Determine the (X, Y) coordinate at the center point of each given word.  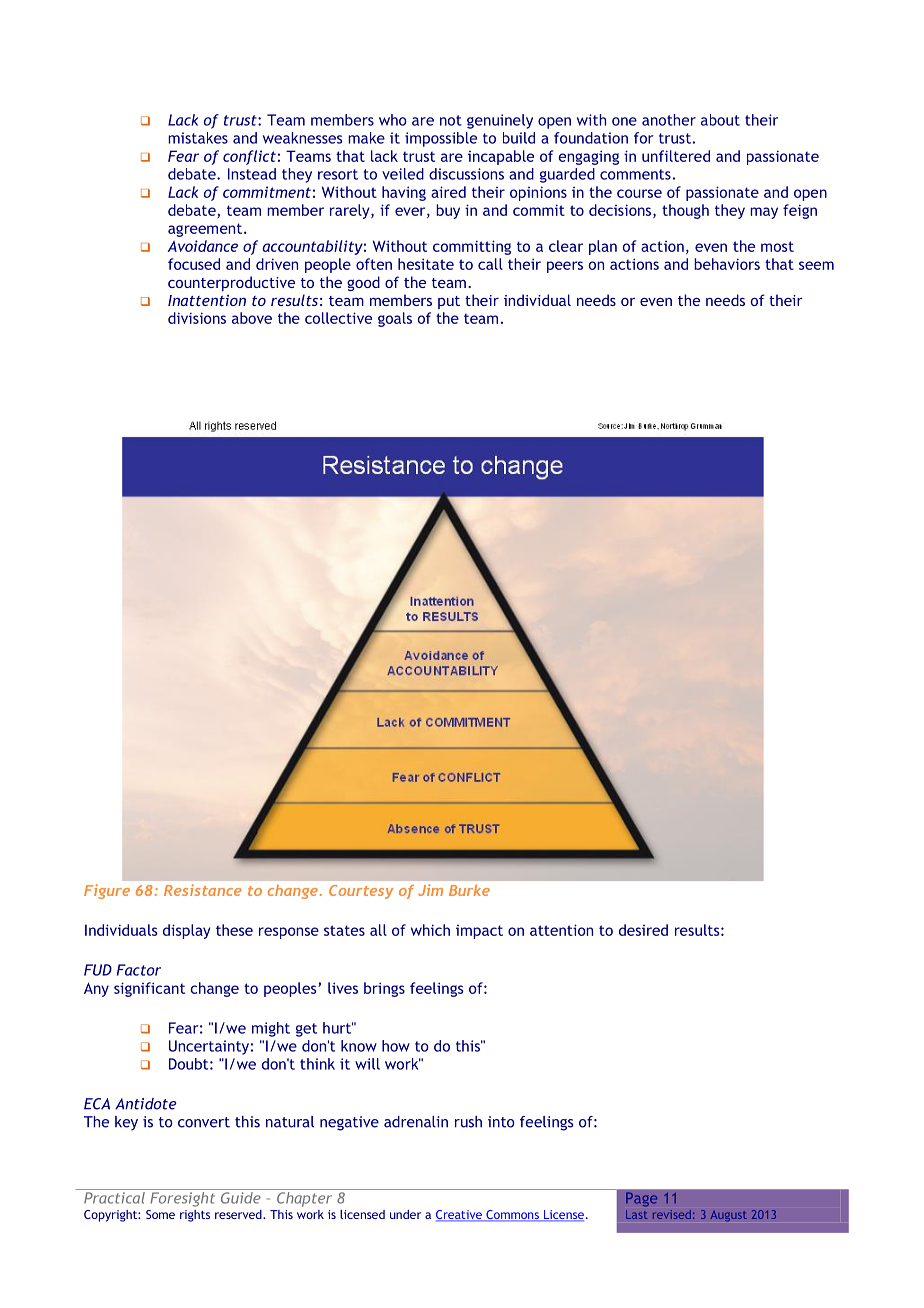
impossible (441, 139)
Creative (460, 1215)
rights (195, 1216)
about (720, 120)
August (729, 1216)
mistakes (198, 138)
